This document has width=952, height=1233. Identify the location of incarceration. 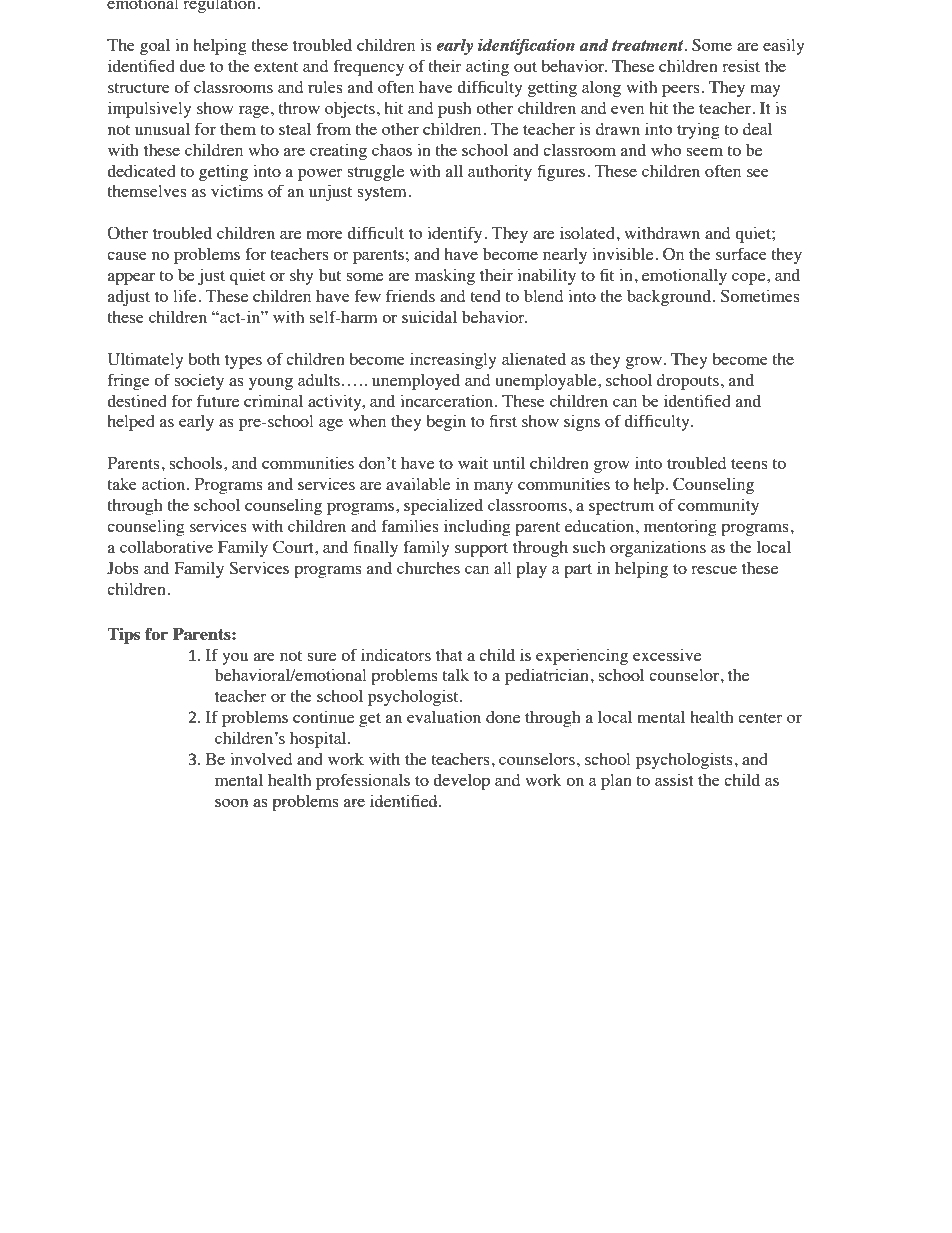
(448, 400).
